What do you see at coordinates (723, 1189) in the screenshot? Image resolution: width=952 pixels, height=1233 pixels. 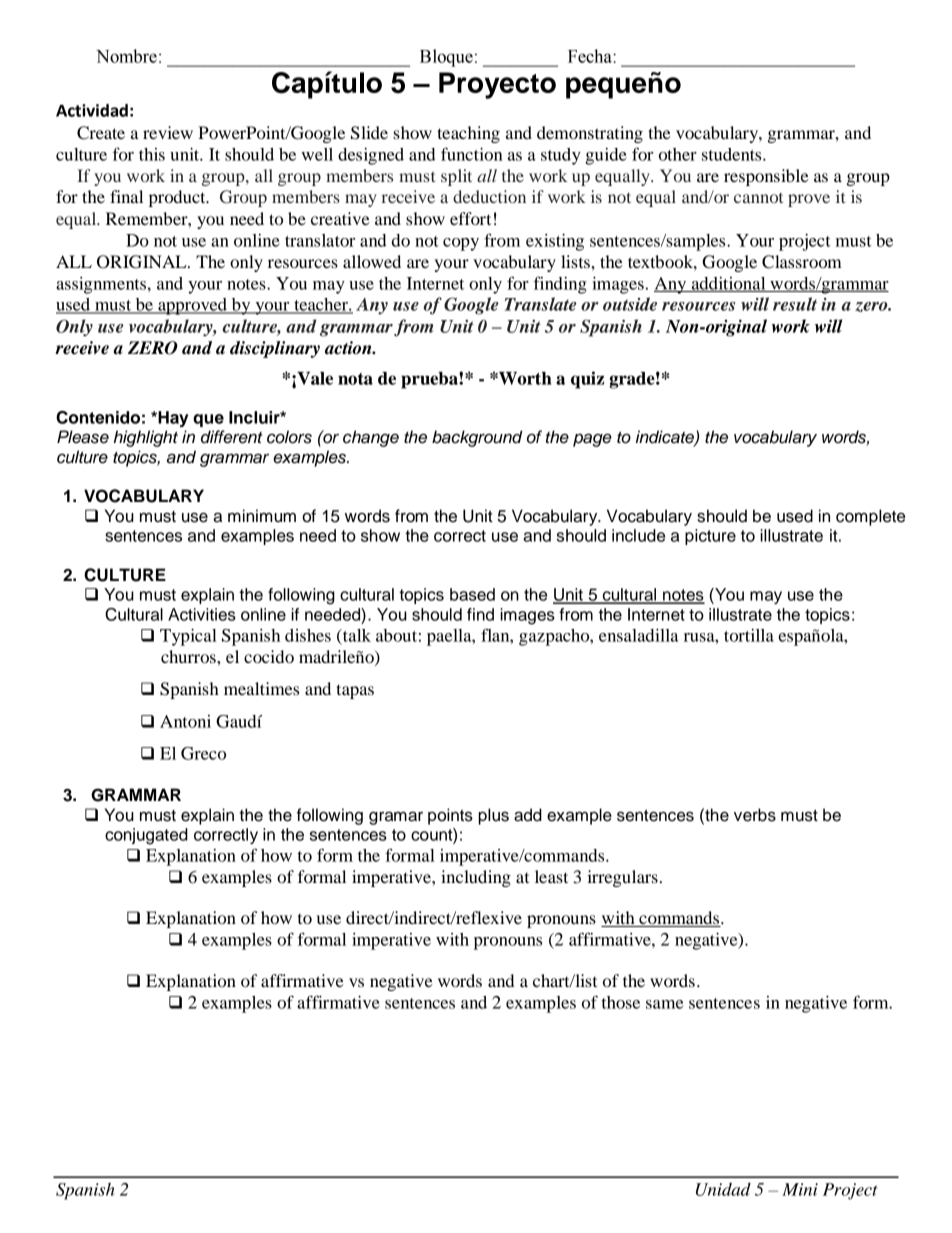 I see `Unidad` at bounding box center [723, 1189].
